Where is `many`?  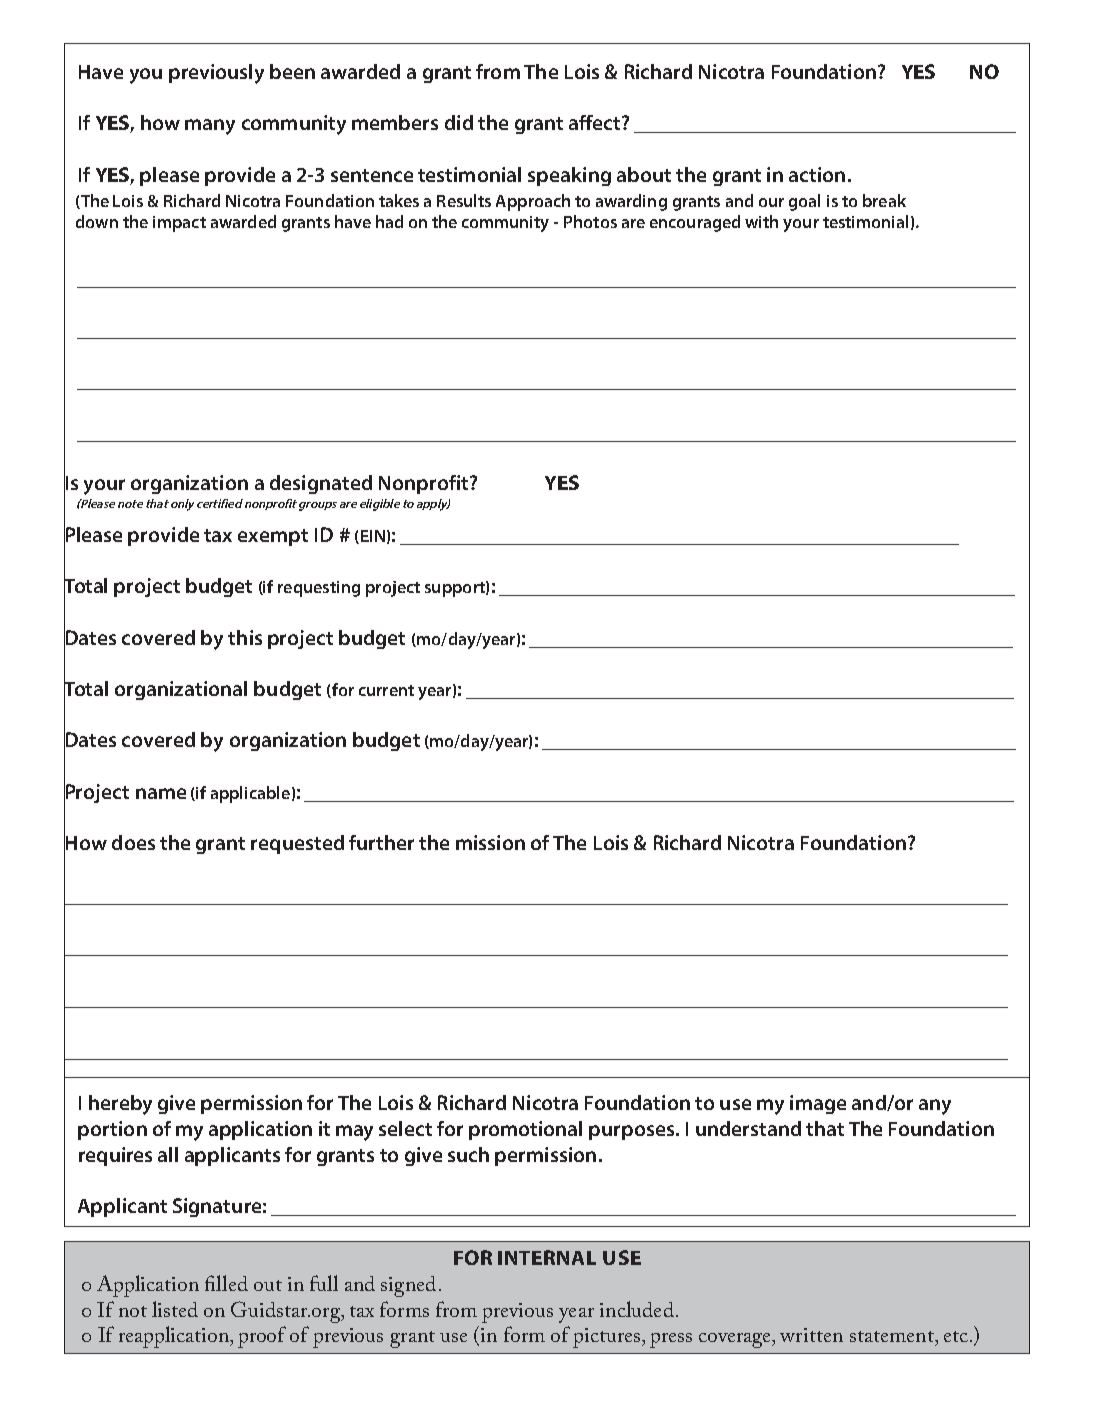 many is located at coordinates (210, 127).
